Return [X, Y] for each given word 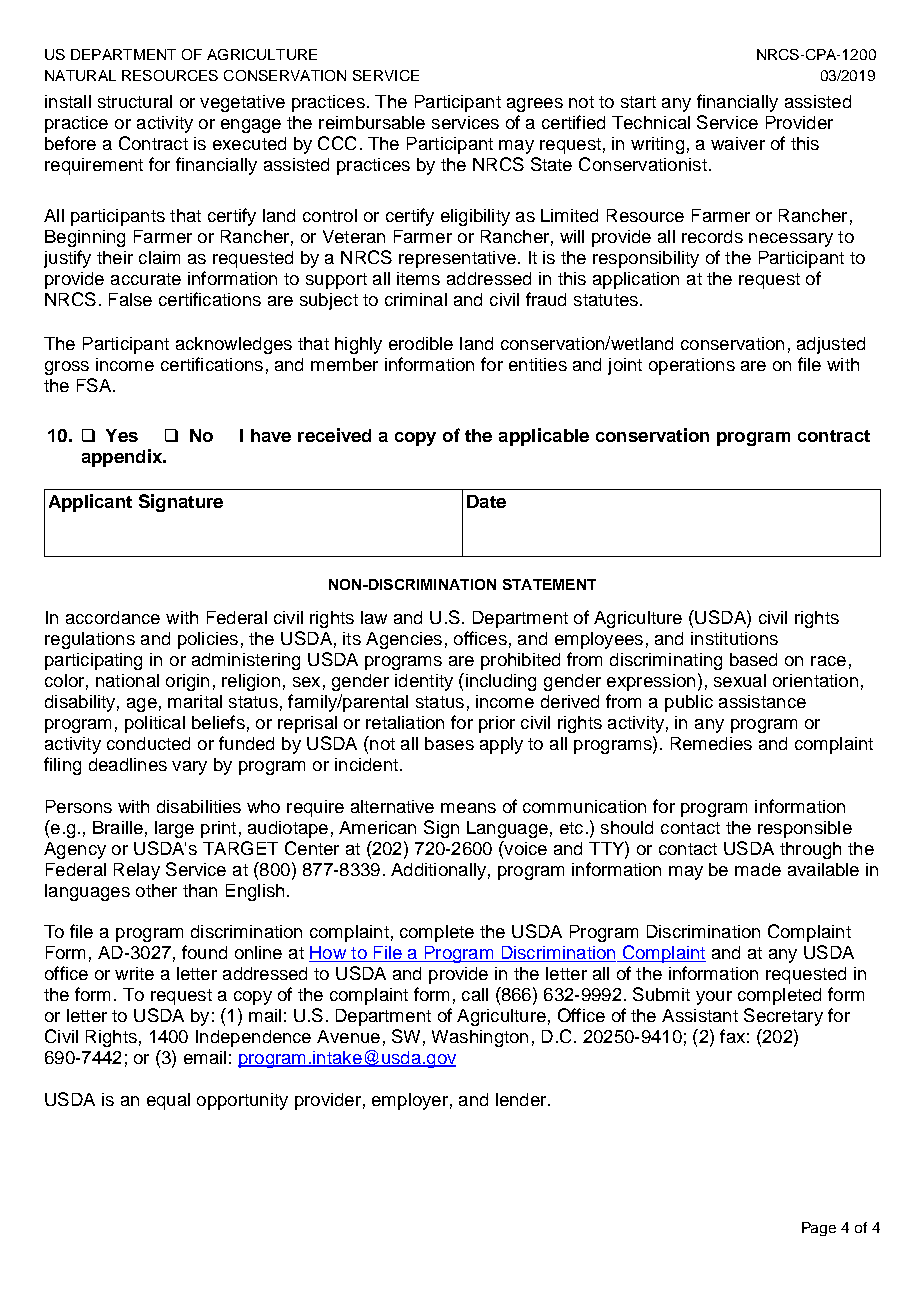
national [127, 680]
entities [538, 364]
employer [410, 1101]
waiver [738, 143]
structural [135, 101]
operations [692, 366]
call [475, 994]
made [758, 869]
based [753, 659]
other [156, 890]
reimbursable [372, 122]
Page [819, 1229]
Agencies [404, 640]
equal [168, 1101]
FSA [95, 385]
